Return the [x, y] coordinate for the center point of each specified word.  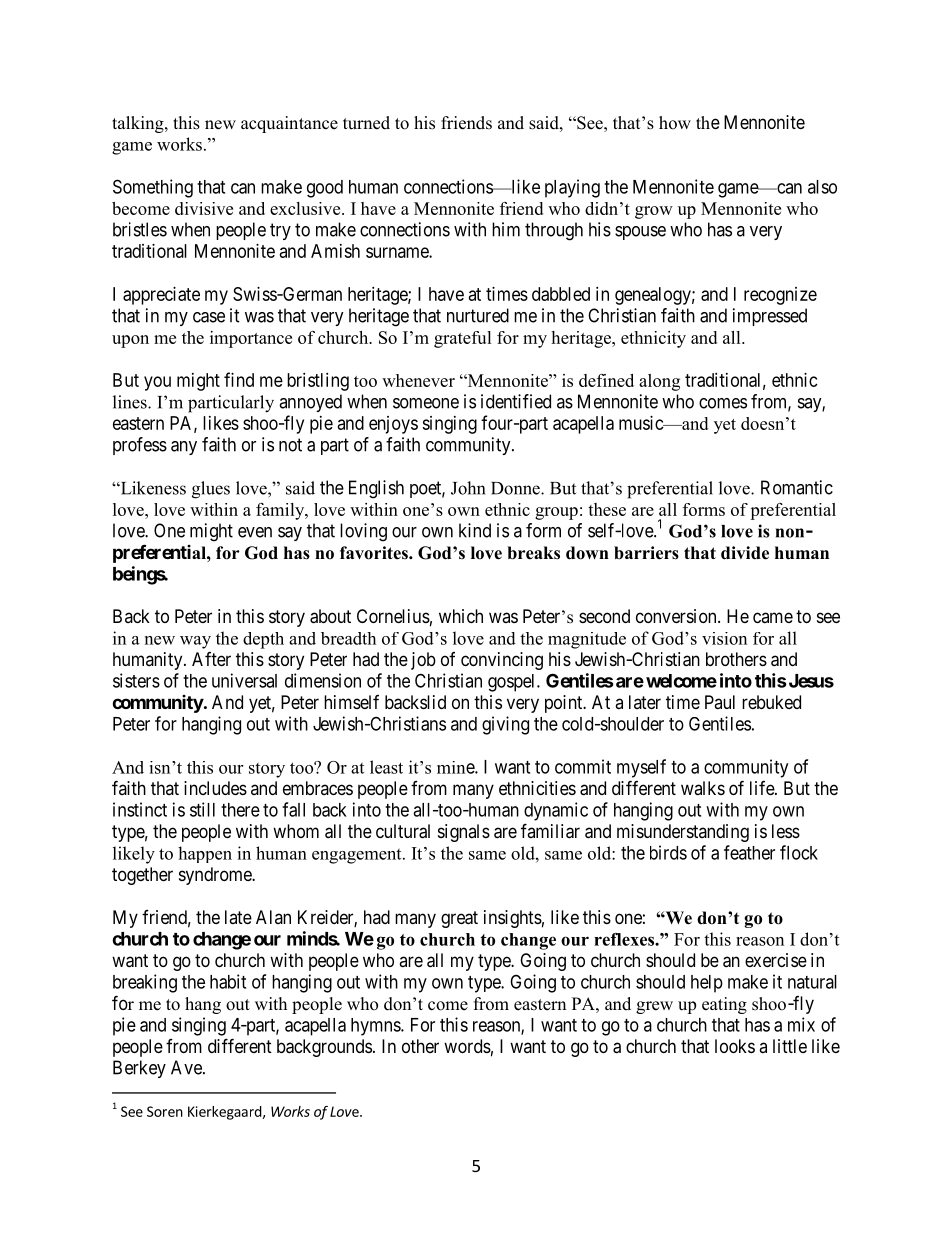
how [675, 123]
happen [205, 854]
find [239, 379]
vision [724, 638]
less [786, 831]
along [659, 382]
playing [572, 188]
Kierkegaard [225, 1113]
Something [153, 188]
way [195, 642]
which [461, 616]
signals [464, 833]
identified [516, 401]
